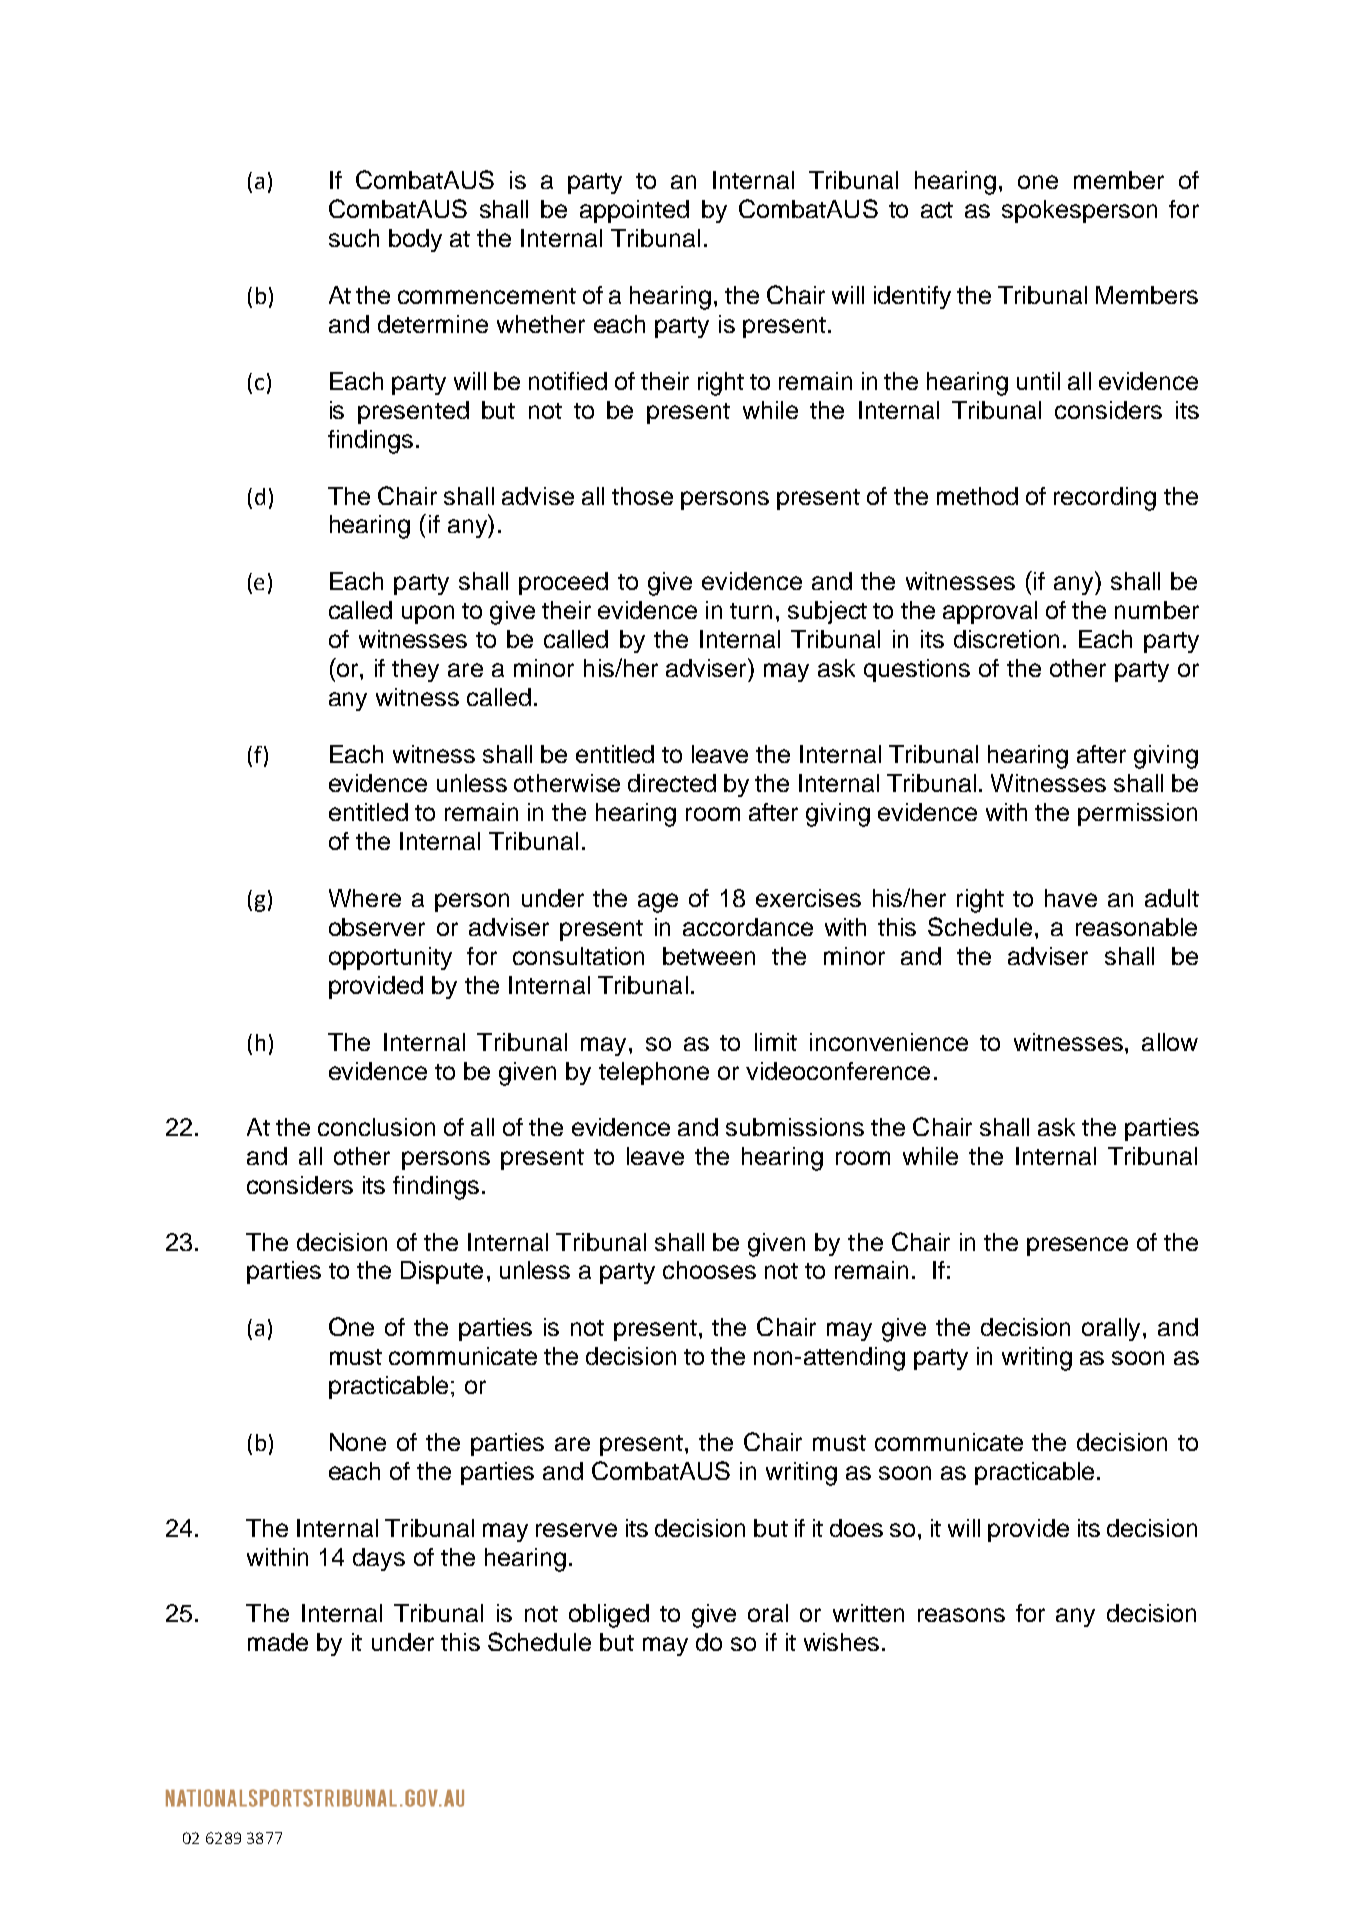  I want to click on body, so click(415, 240).
